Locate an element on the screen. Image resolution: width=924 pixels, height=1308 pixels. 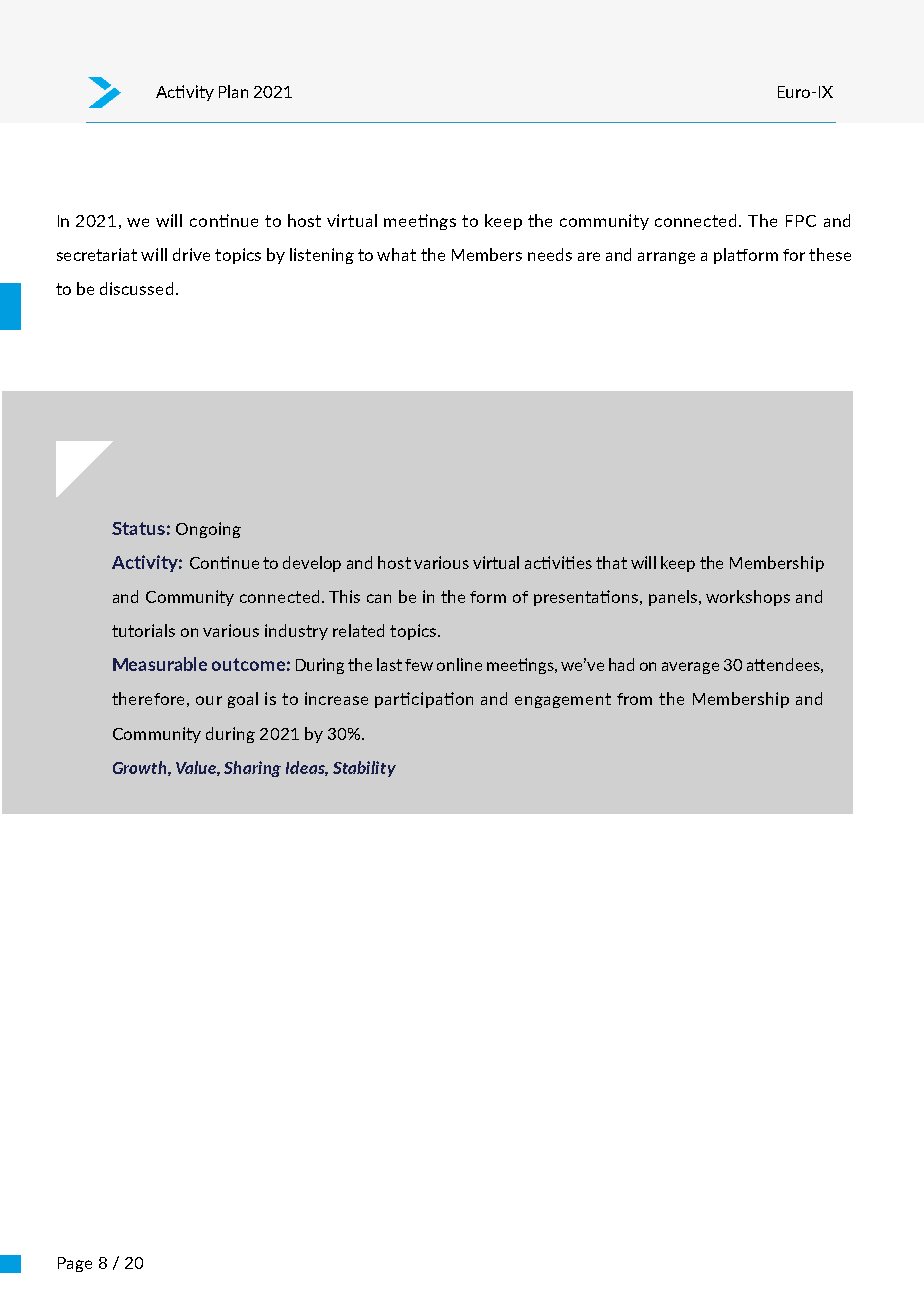
average is located at coordinates (690, 668).
